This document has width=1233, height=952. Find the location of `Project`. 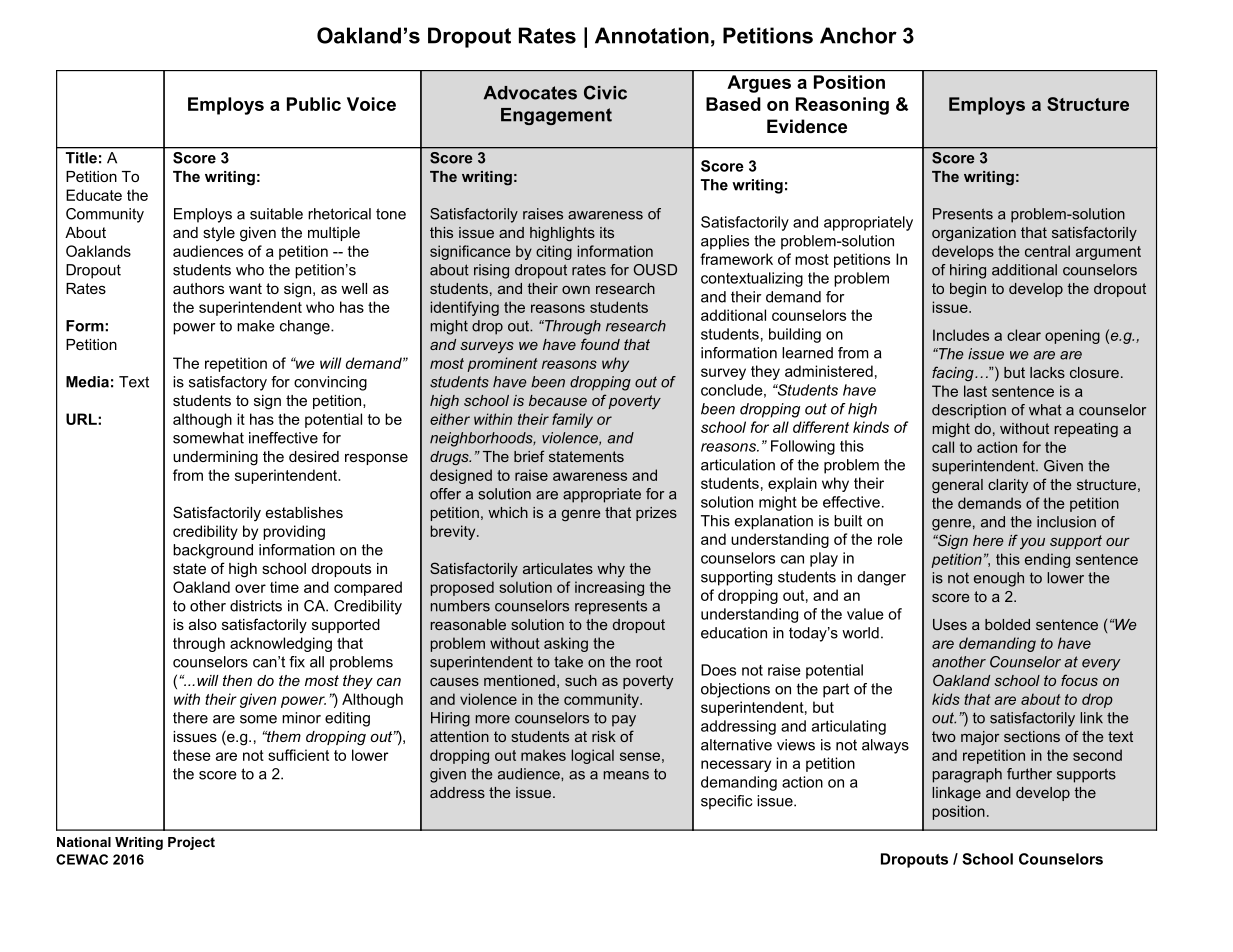

Project is located at coordinates (191, 843).
